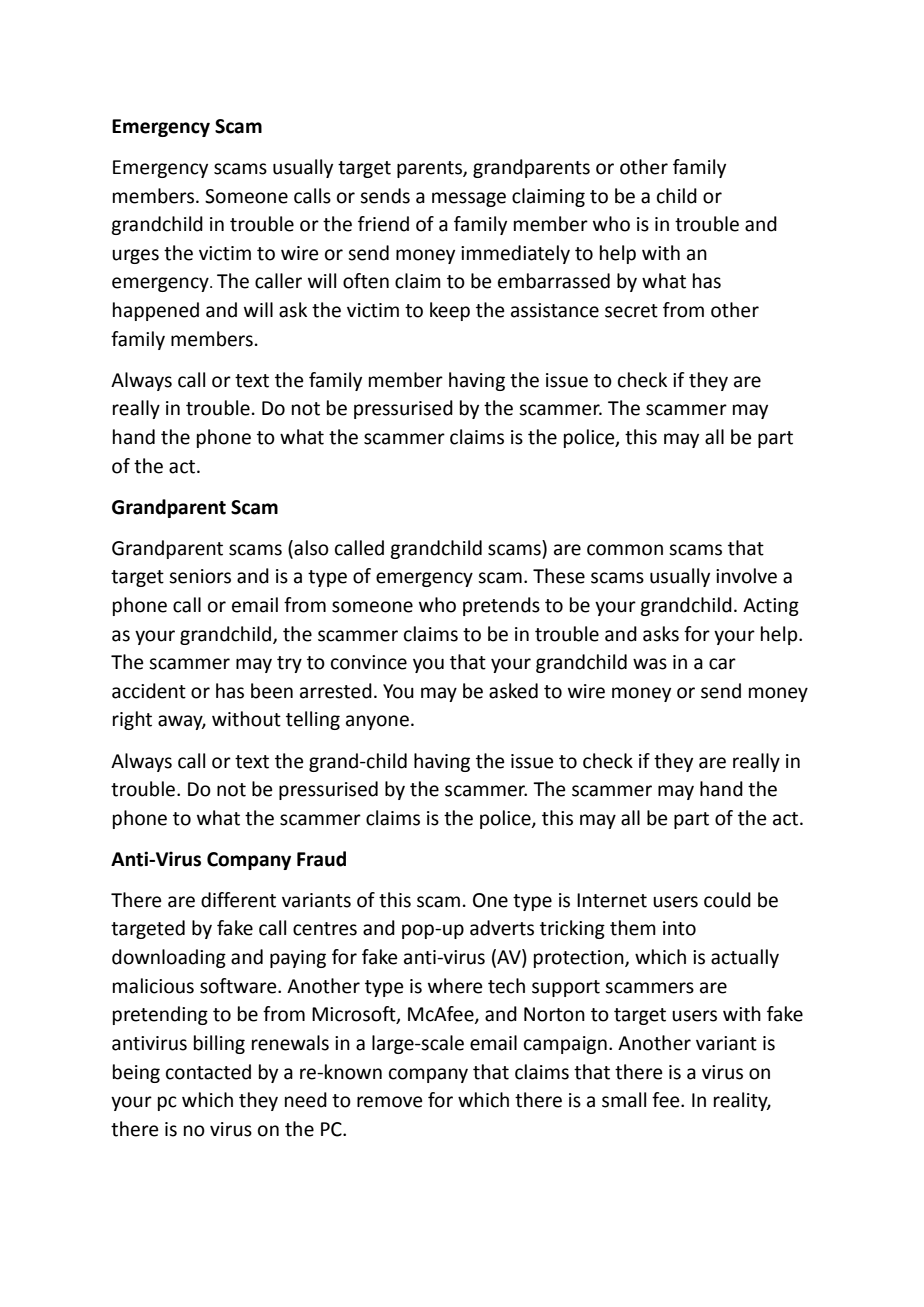  Describe the element at coordinates (501, 606) in the image. I see `pretends` at that location.
